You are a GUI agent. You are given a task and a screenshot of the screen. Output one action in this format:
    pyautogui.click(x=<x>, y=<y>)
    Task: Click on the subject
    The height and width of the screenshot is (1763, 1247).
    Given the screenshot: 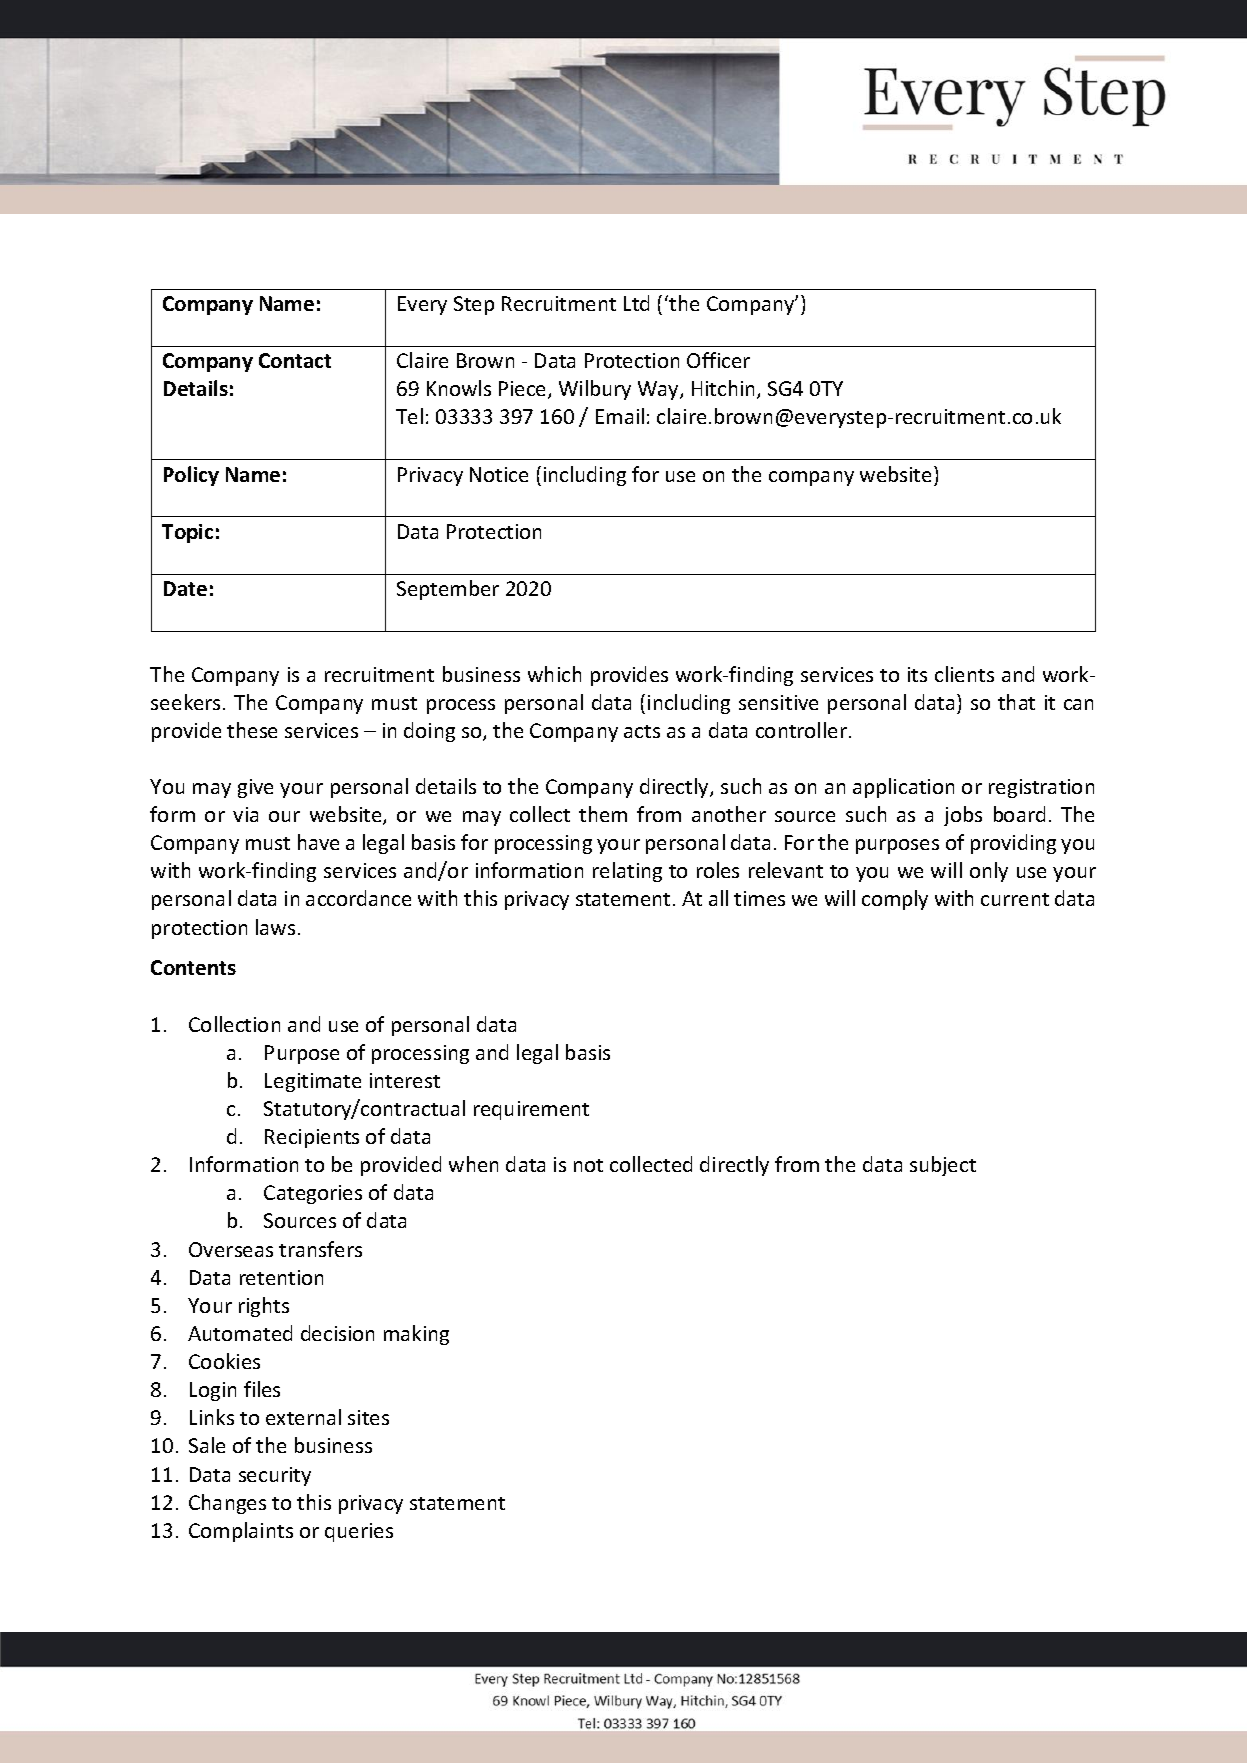 What is the action you would take?
    pyautogui.click(x=943, y=1166)
